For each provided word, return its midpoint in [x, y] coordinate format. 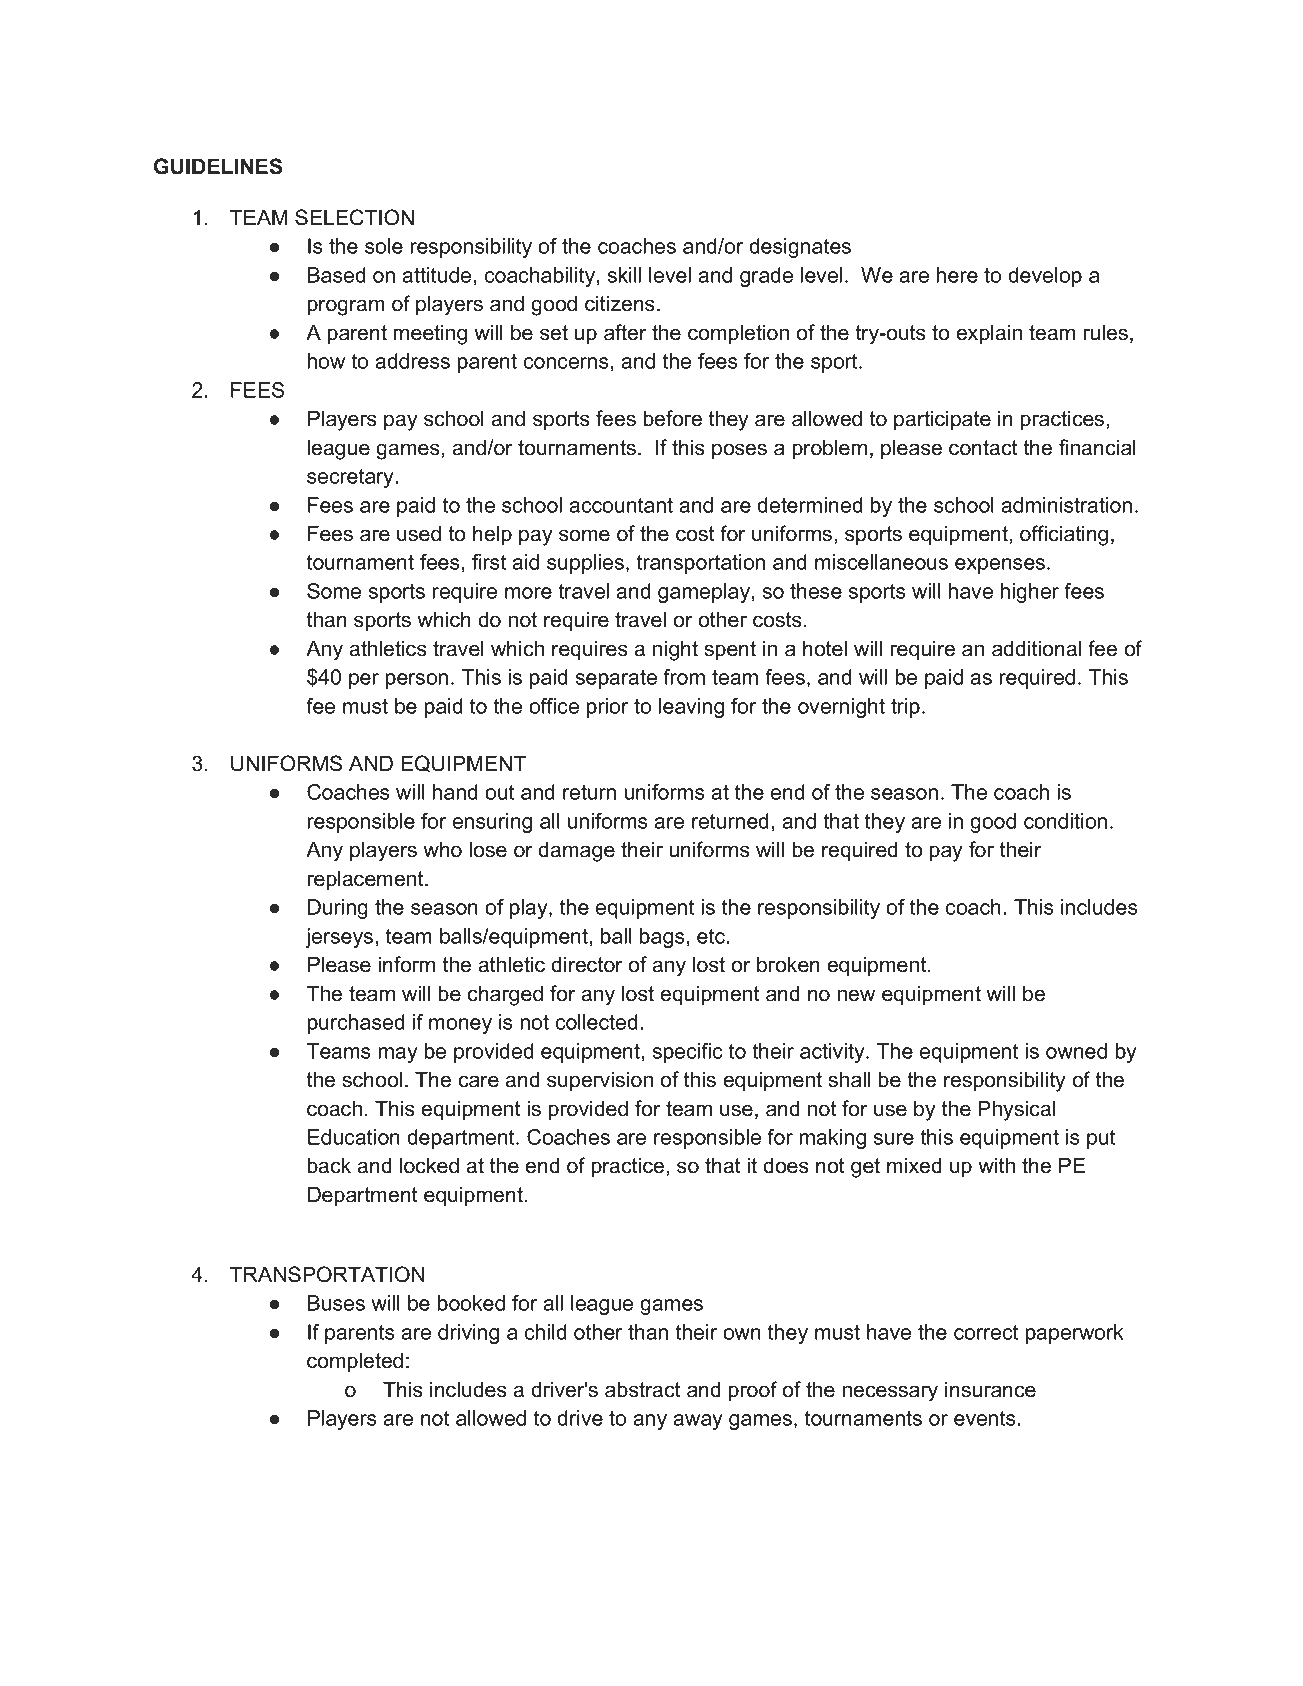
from [684, 677]
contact [983, 448]
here [957, 275]
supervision [600, 1081]
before [673, 418]
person [417, 681]
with [996, 1165]
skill [624, 275]
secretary [350, 478]
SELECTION [354, 217]
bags [662, 938]
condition [1065, 821]
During [338, 909]
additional [1036, 648]
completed [355, 1362]
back [329, 1165]
